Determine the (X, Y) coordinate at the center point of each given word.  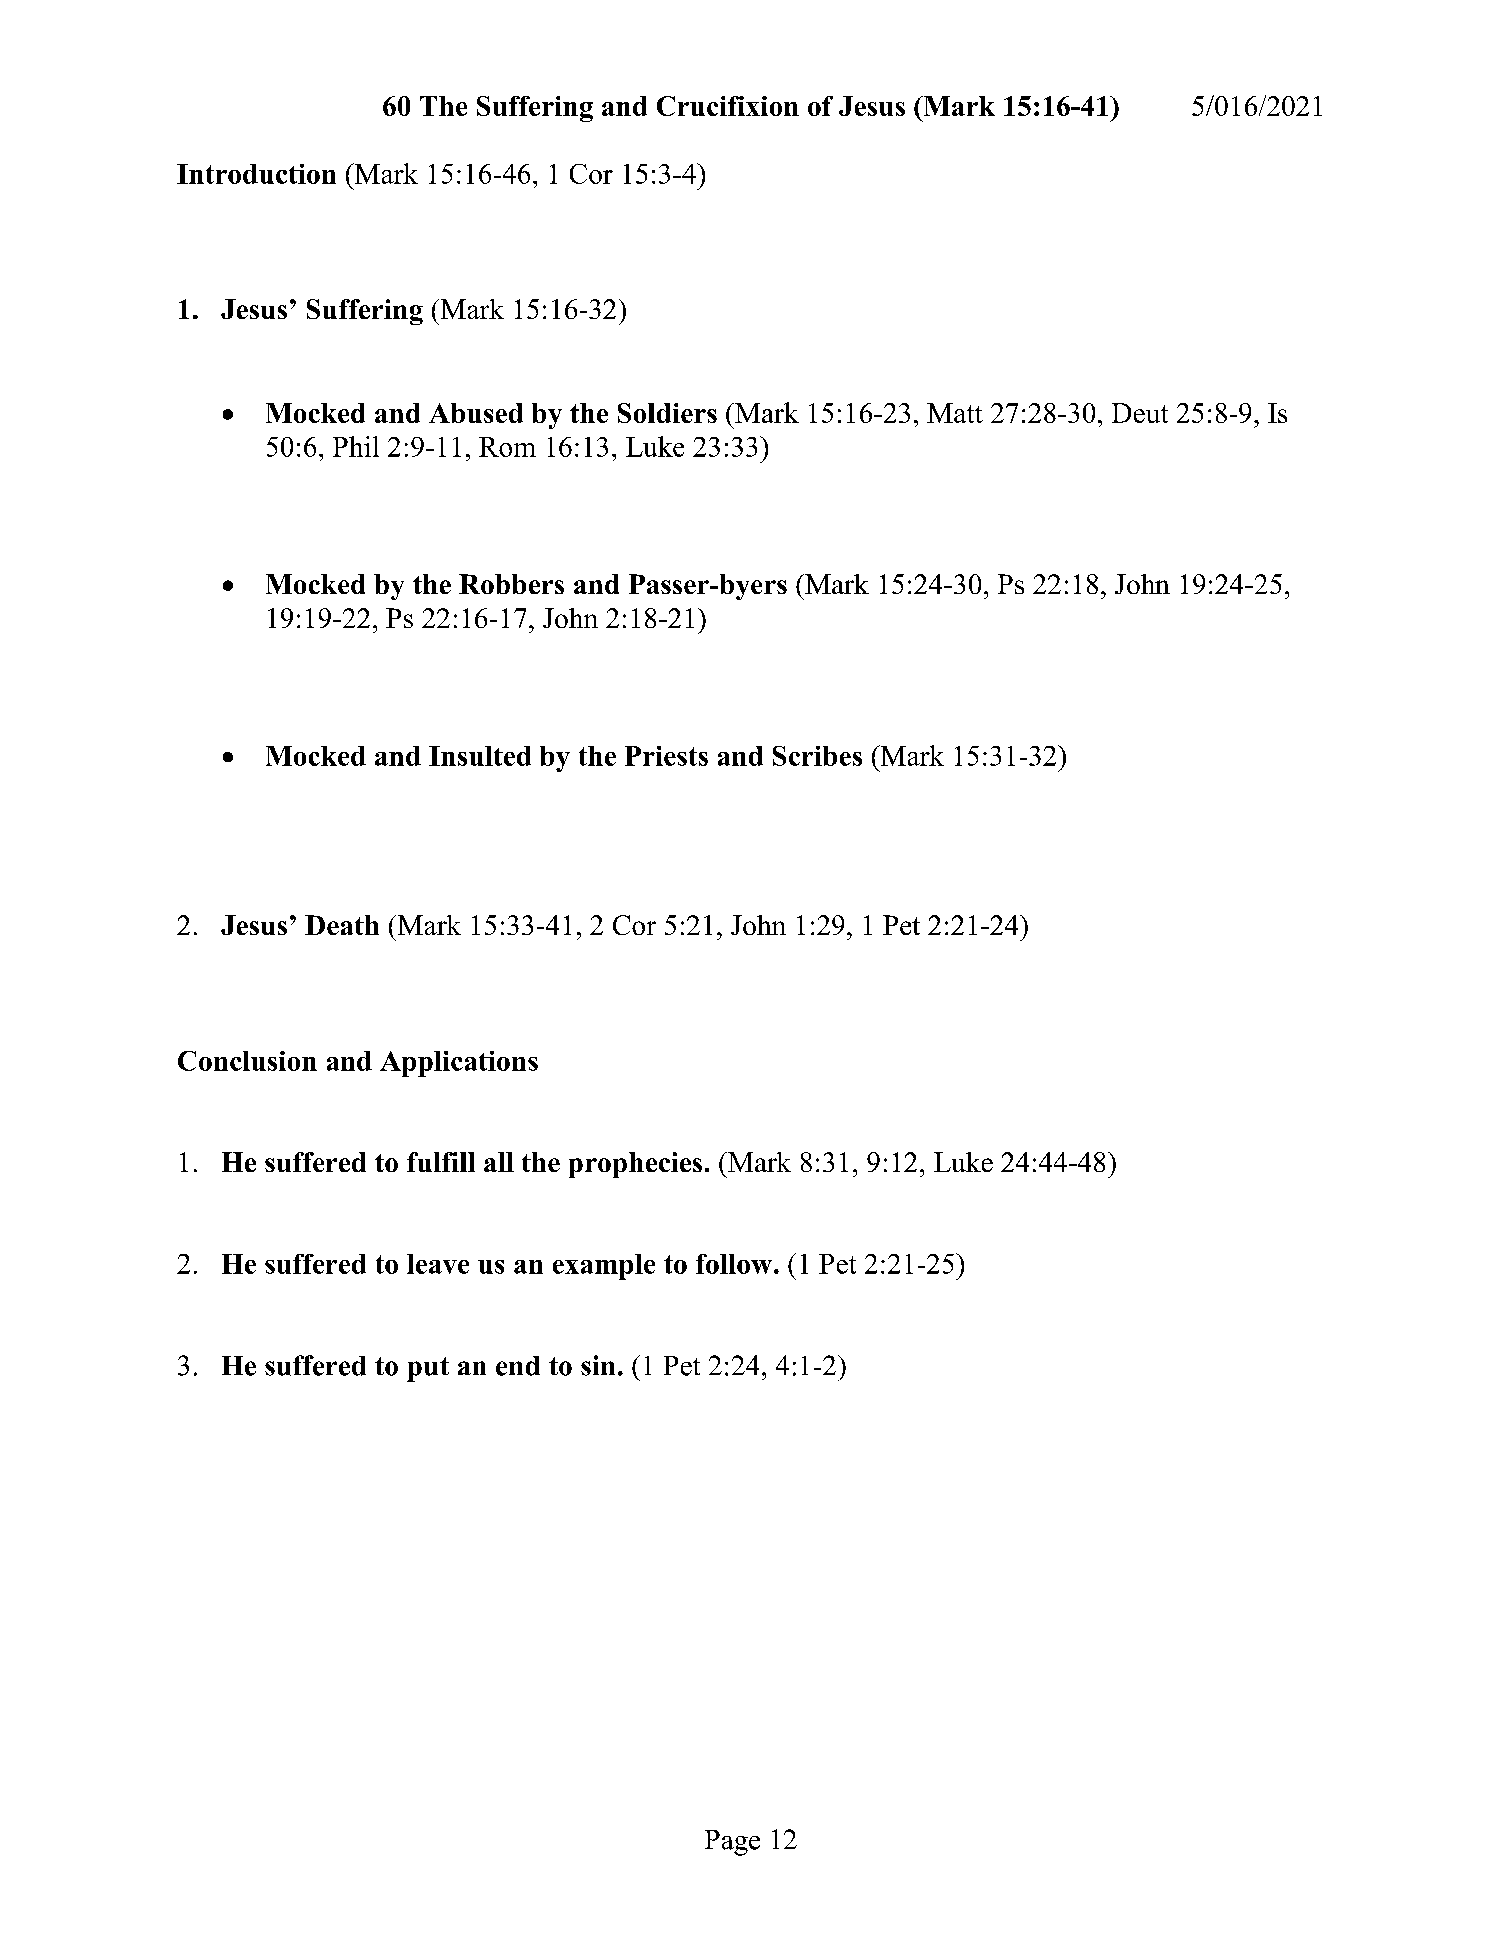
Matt (955, 413)
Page (732, 1843)
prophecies (635, 1165)
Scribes (817, 756)
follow (734, 1264)
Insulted (480, 756)
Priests (666, 756)
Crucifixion (728, 106)
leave (438, 1264)
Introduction (256, 174)
